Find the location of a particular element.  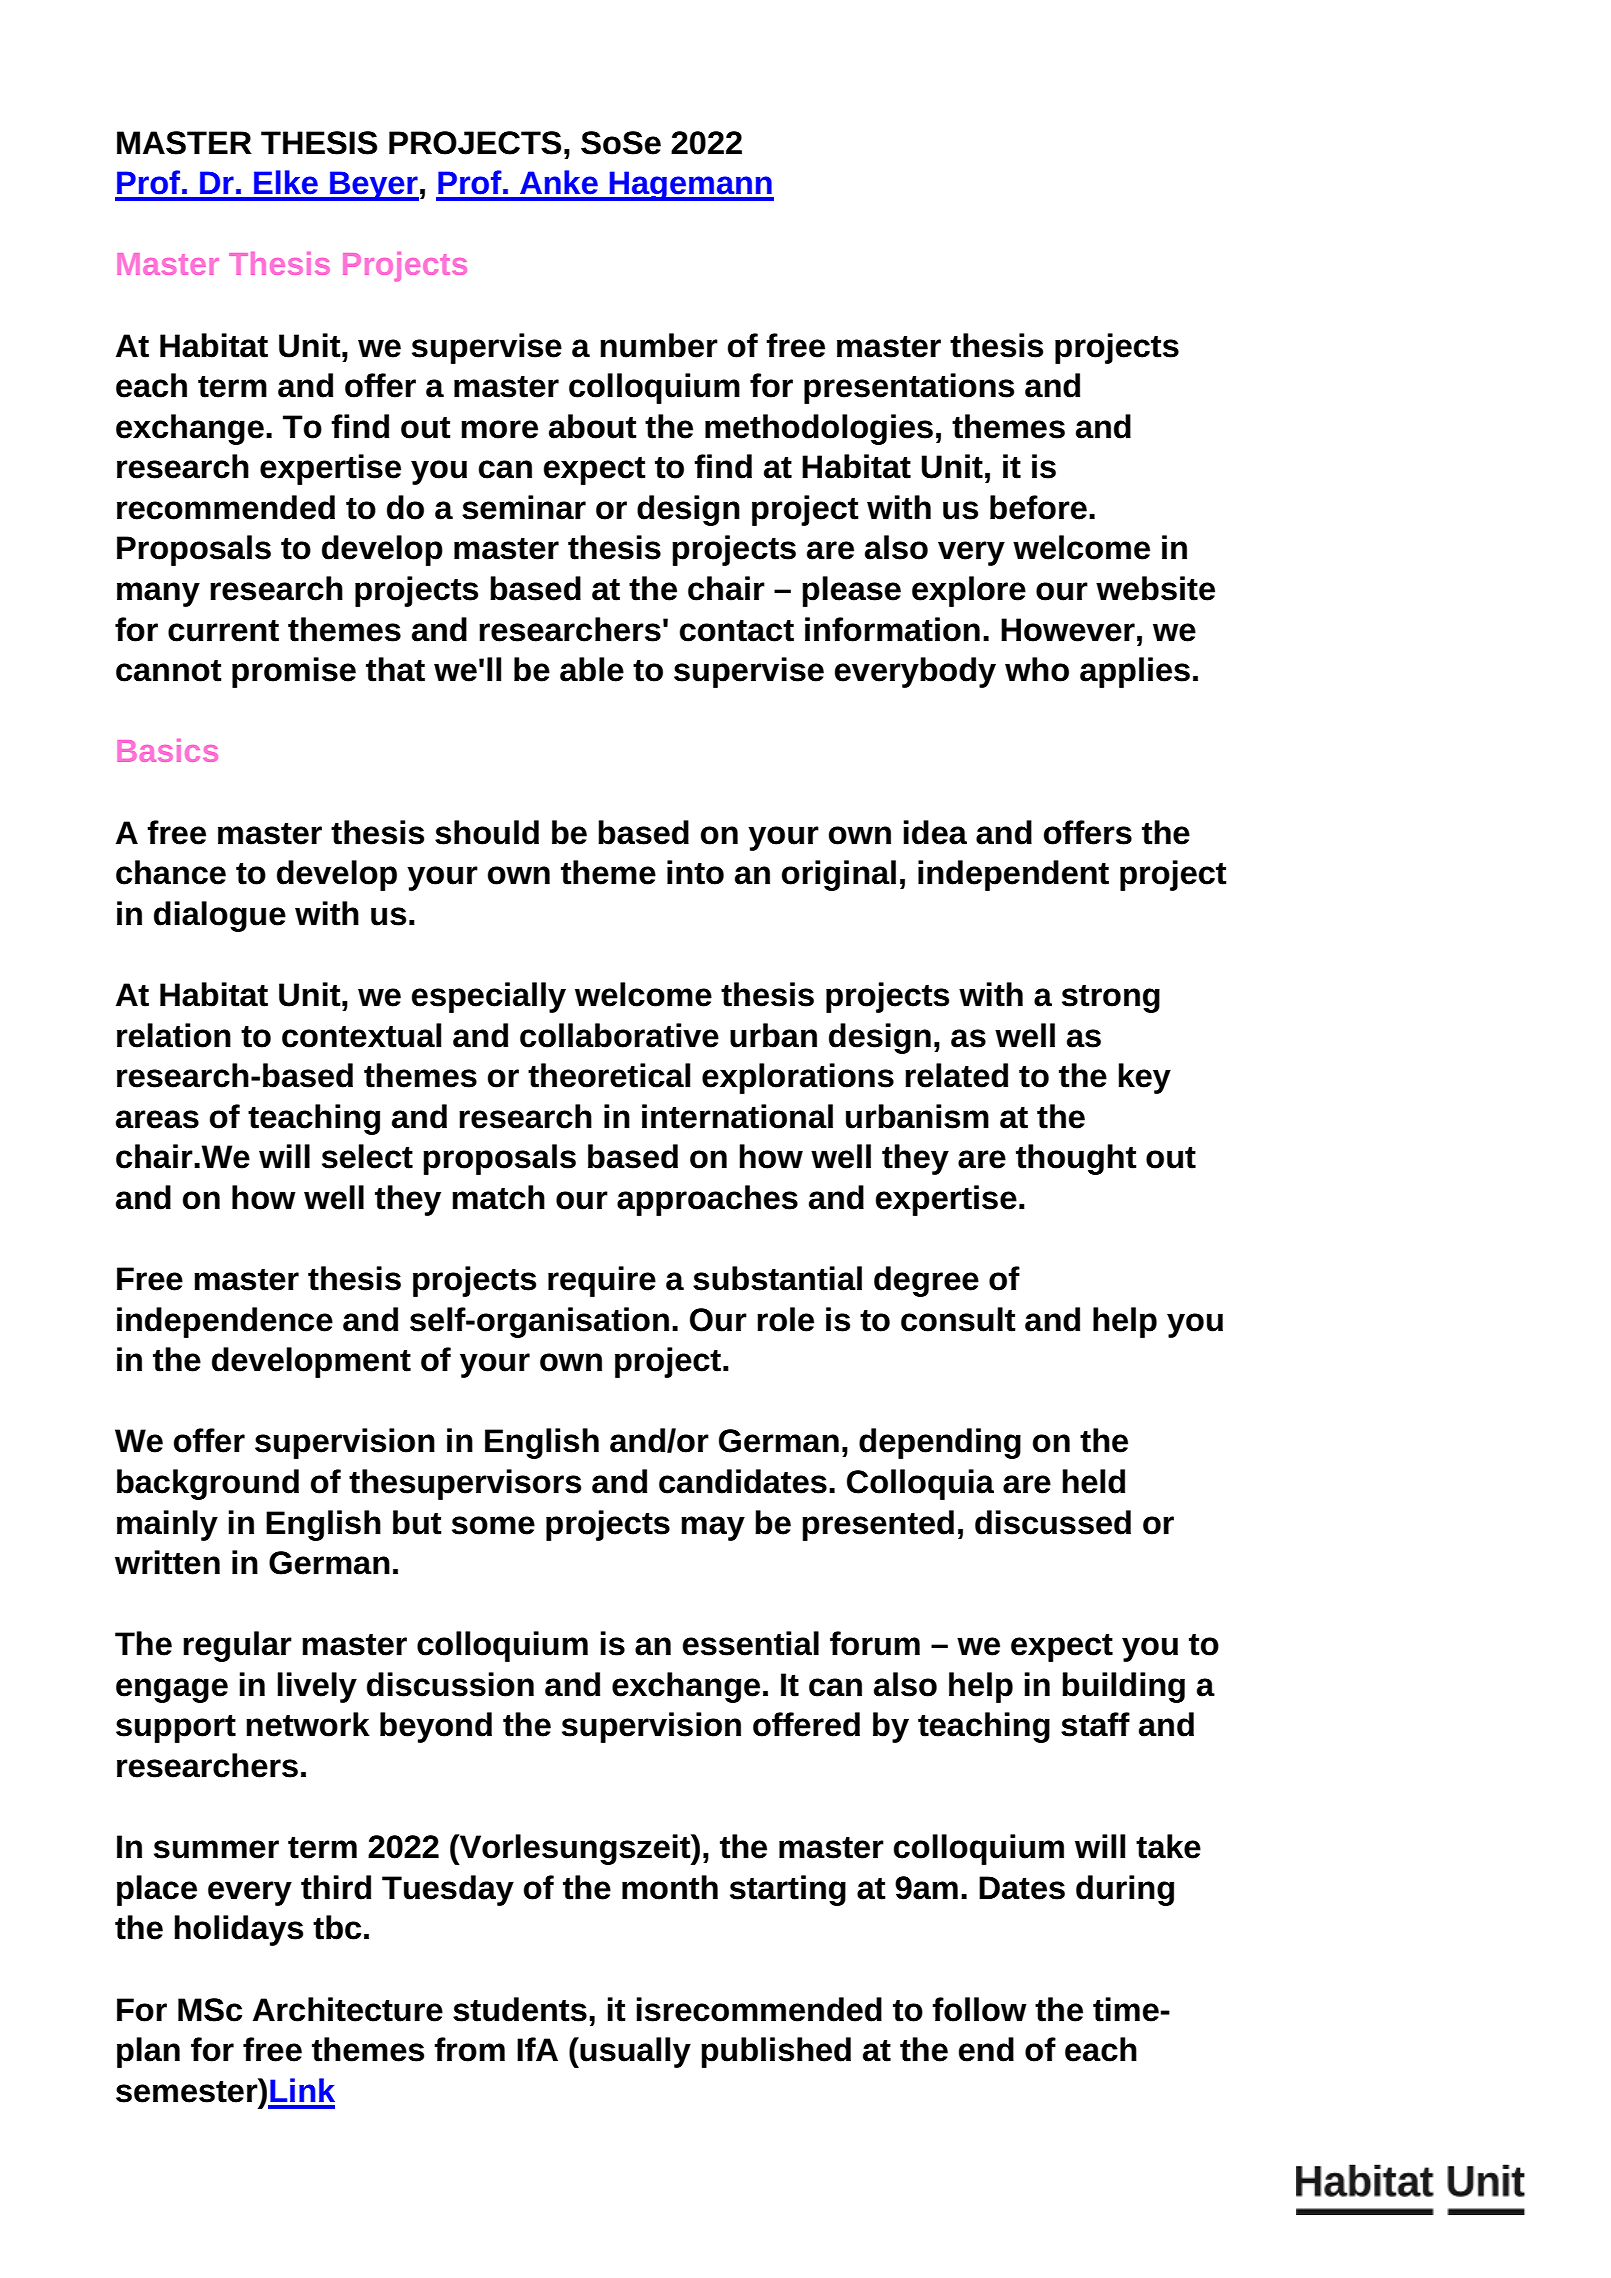

Beyer is located at coordinates (373, 186).
